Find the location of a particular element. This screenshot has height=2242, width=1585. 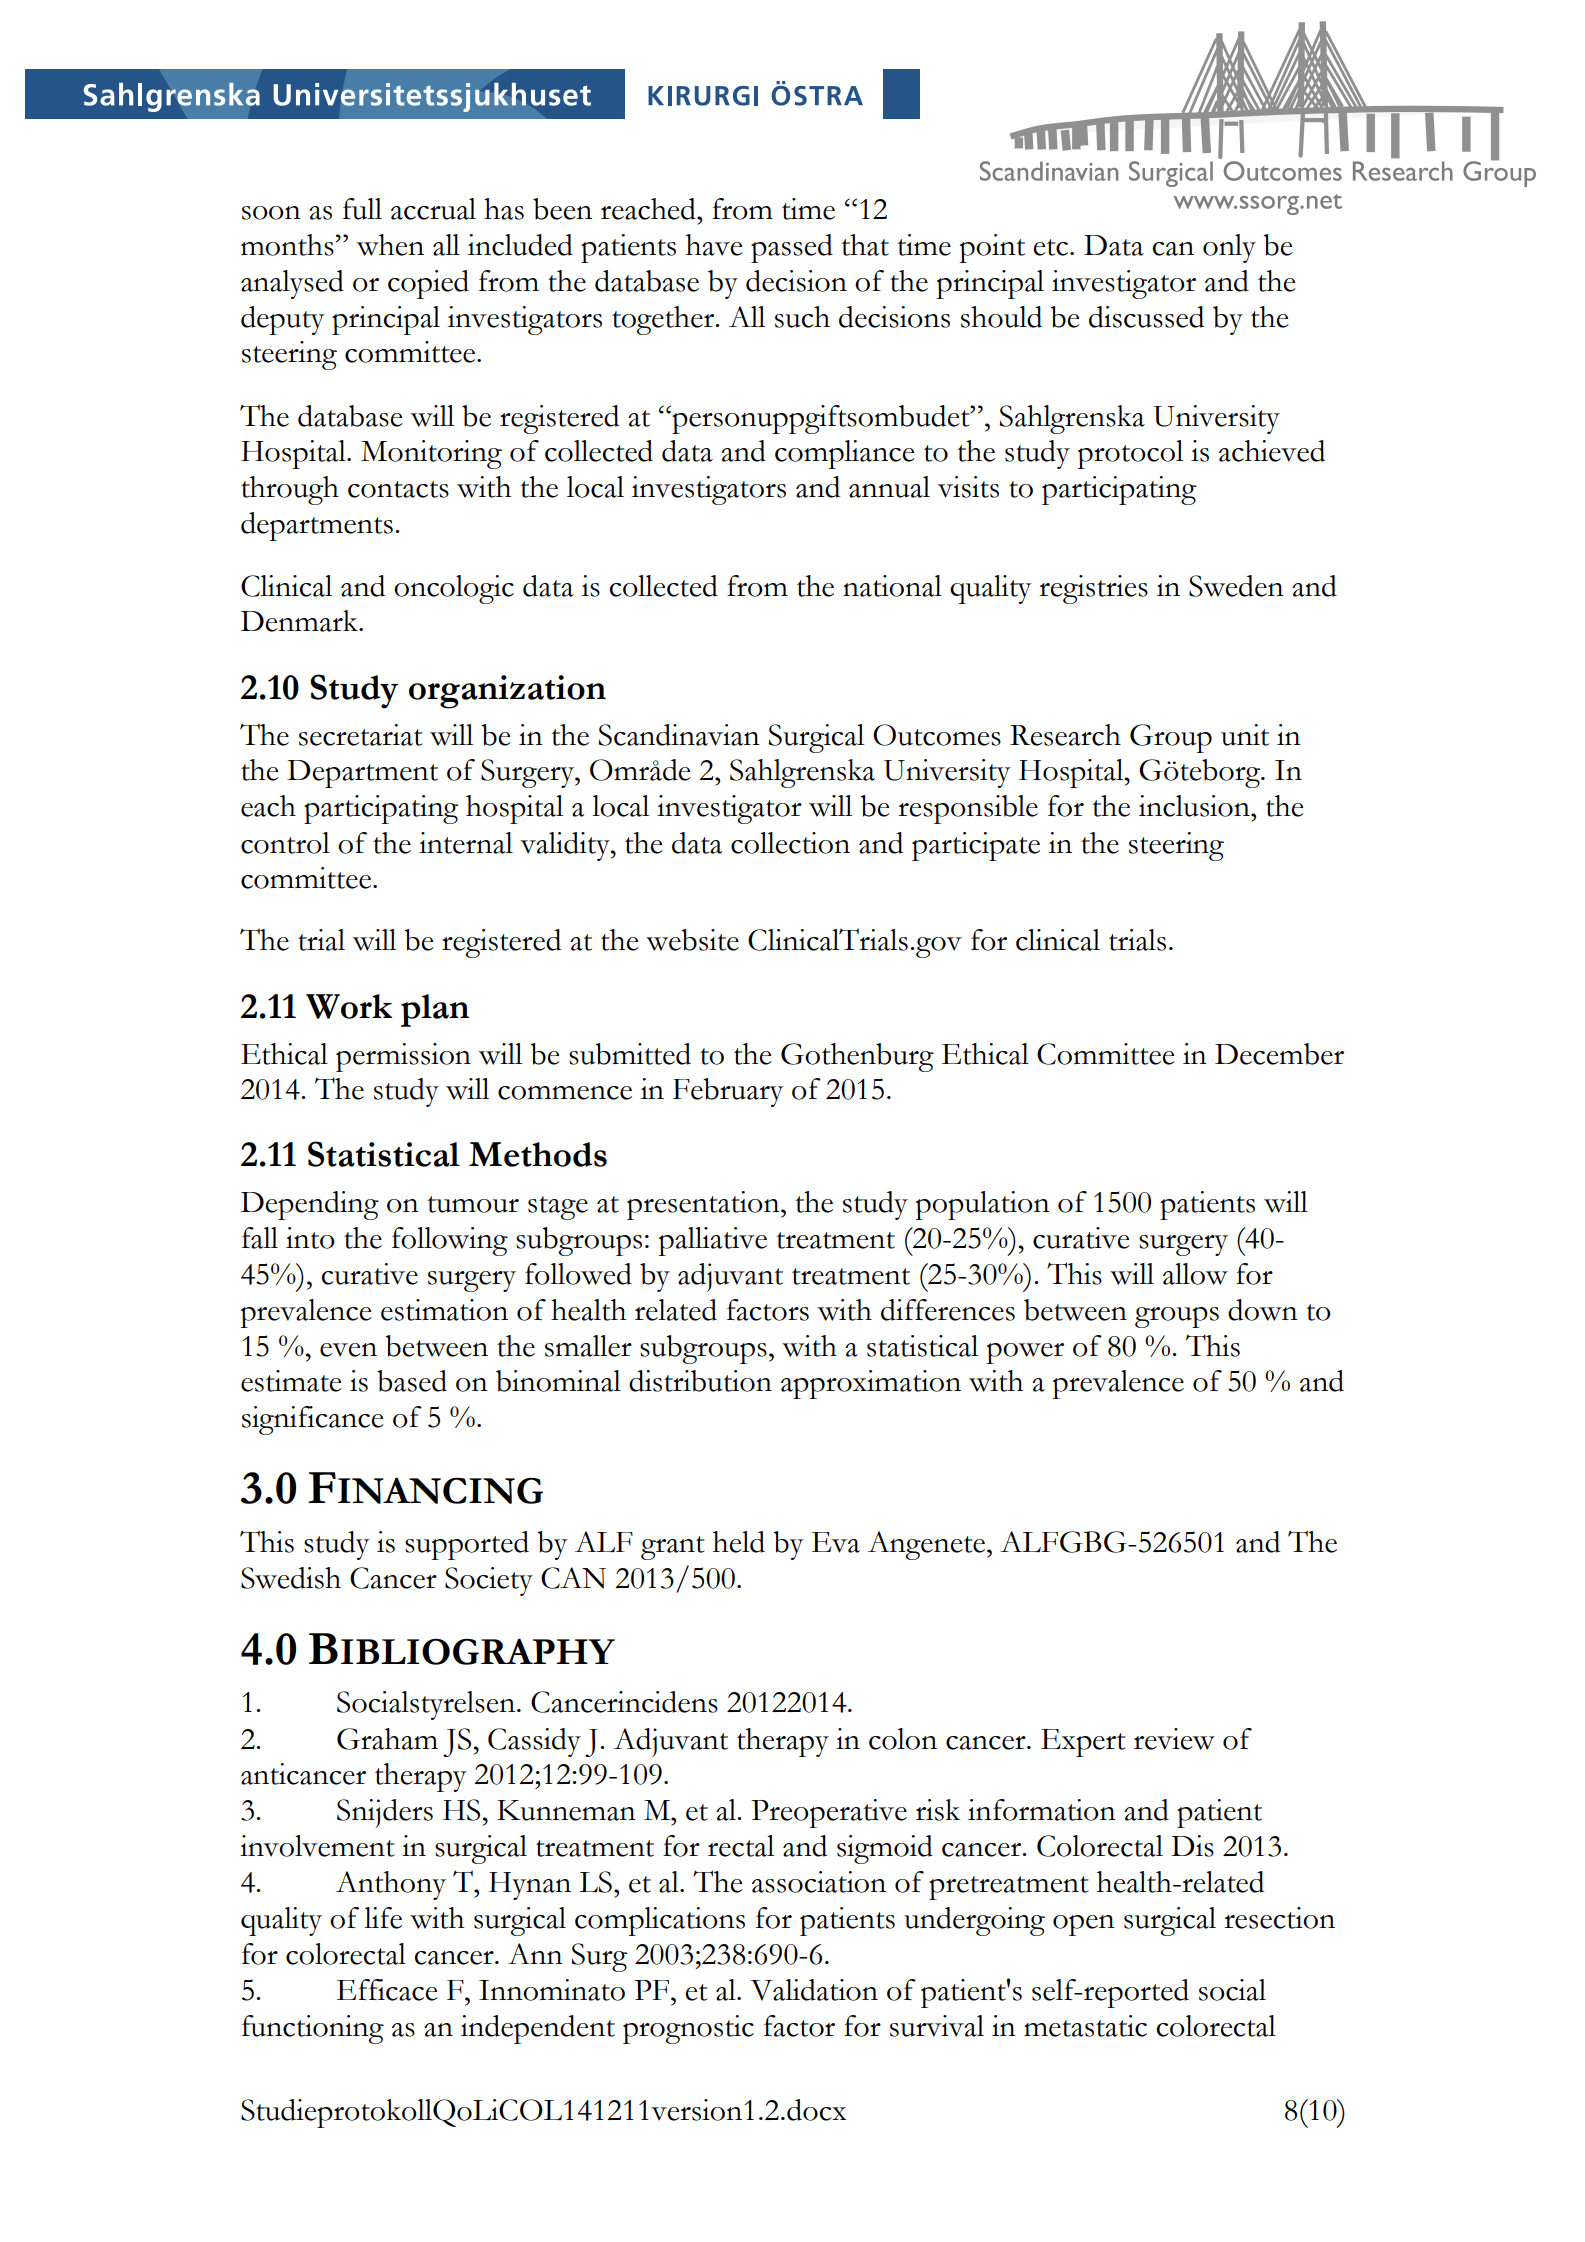

February is located at coordinates (728, 1092).
